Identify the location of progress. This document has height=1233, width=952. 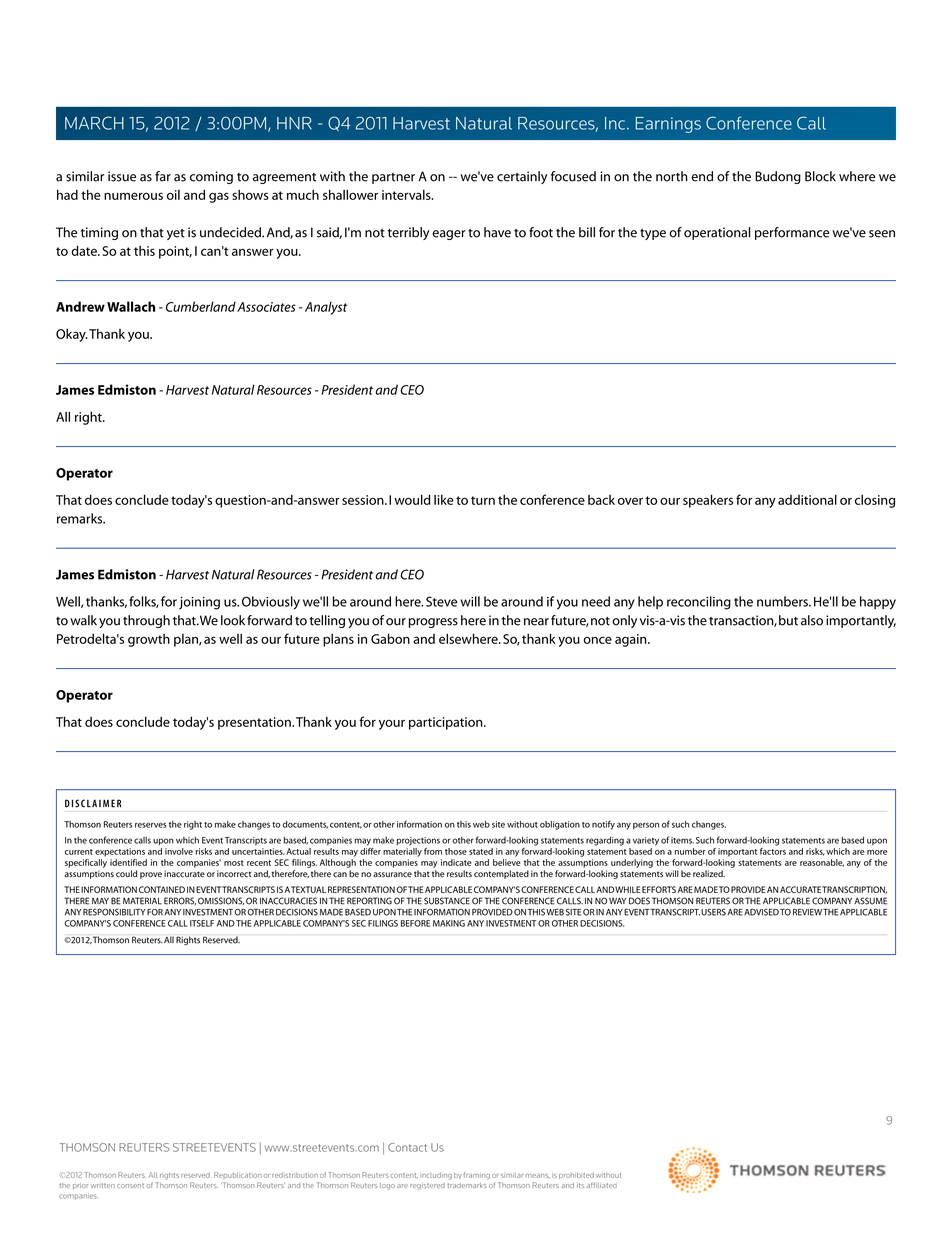
(433, 623).
